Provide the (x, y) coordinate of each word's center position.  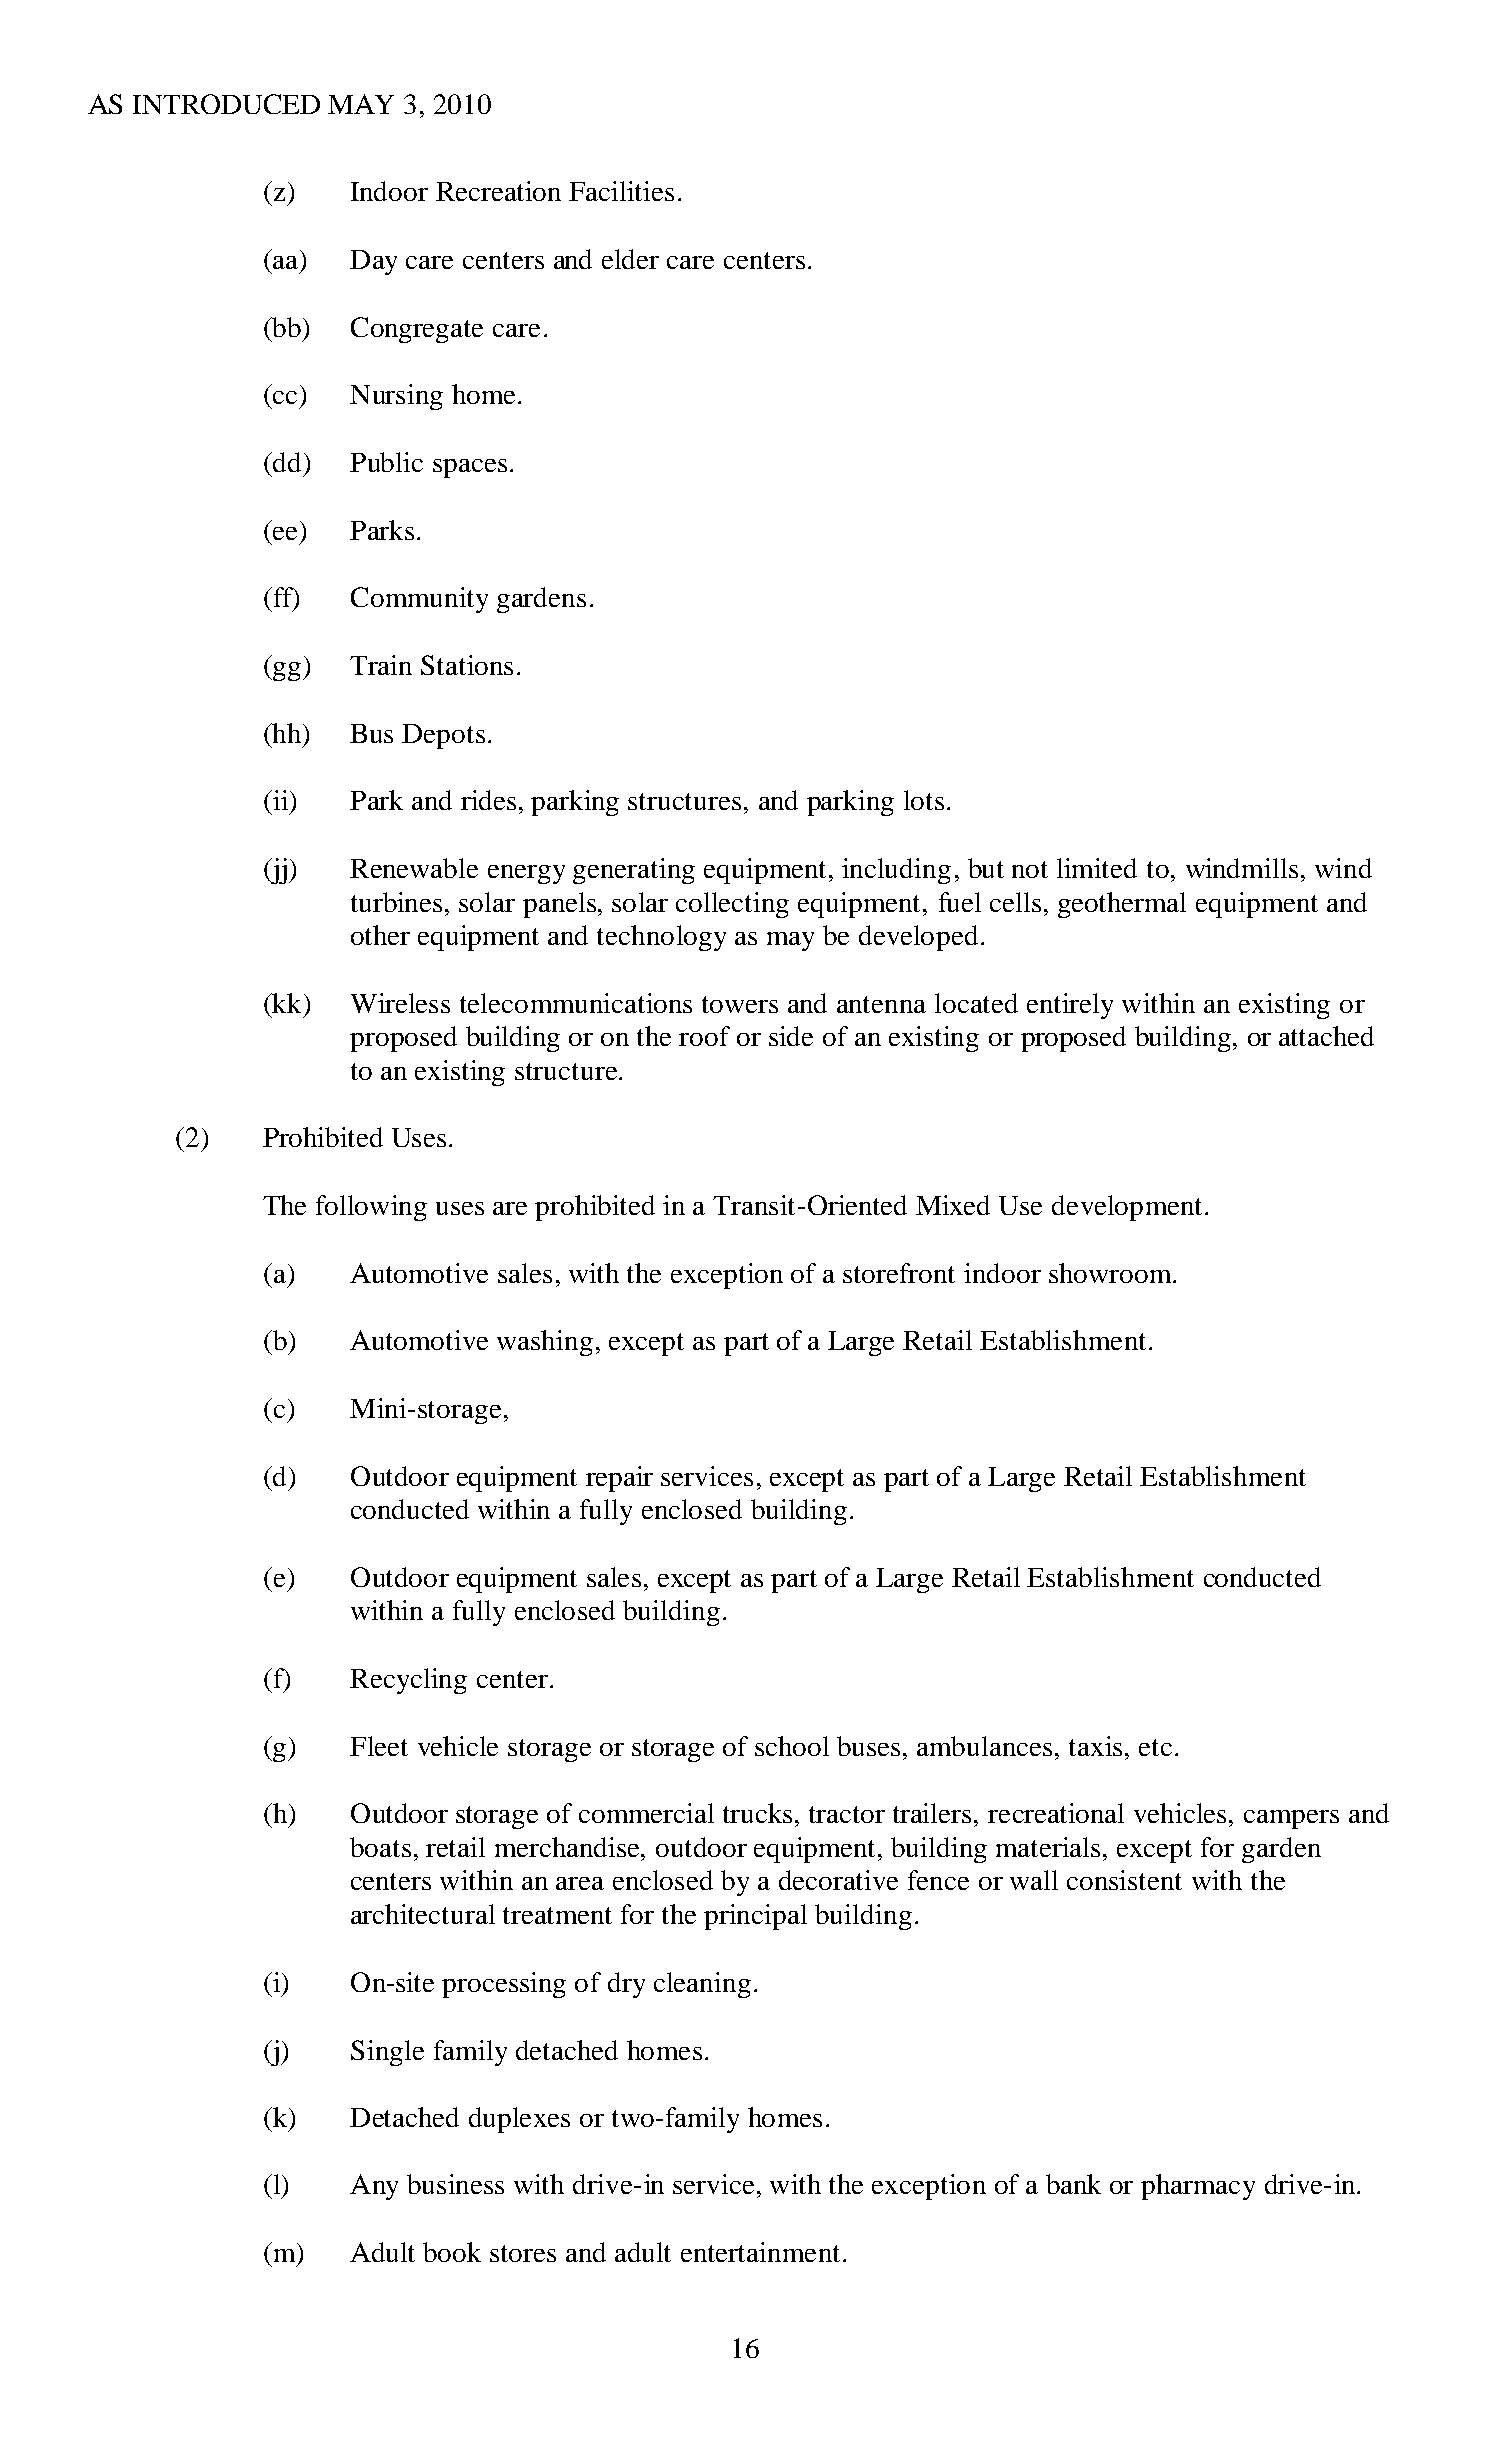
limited (1097, 868)
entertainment (760, 2252)
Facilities (621, 191)
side (791, 1036)
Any (374, 2187)
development (1127, 1208)
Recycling (408, 1681)
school (792, 1746)
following (371, 1208)
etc (1155, 1747)
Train (381, 665)
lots (924, 800)
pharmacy (1198, 2187)
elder (630, 259)
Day (373, 262)
